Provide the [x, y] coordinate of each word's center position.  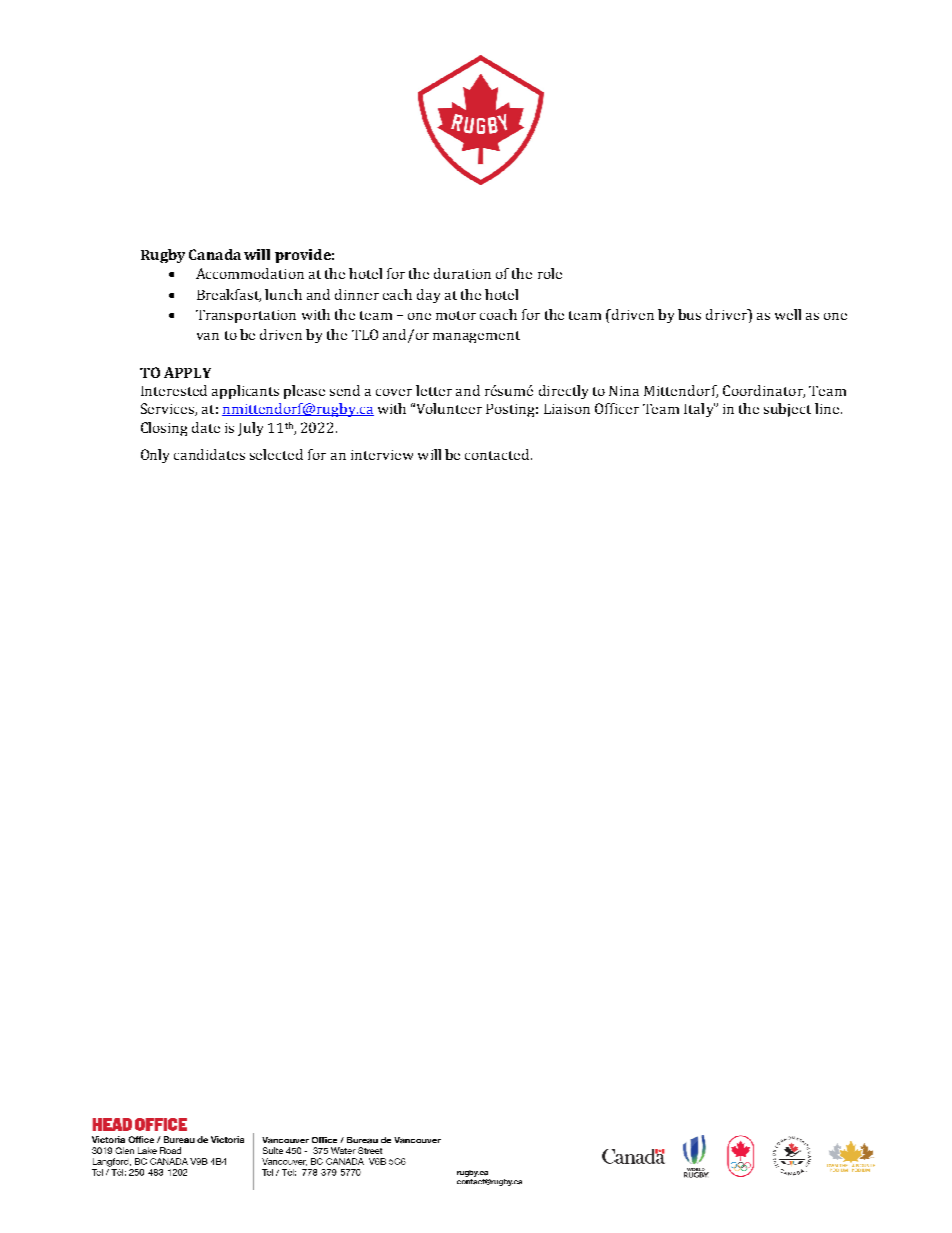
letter [434, 390]
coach [498, 314]
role [550, 273]
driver [727, 314]
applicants [245, 392]
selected [276, 454]
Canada [215, 254]
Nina [624, 391]
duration [462, 273]
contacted [498, 454]
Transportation [246, 316]
